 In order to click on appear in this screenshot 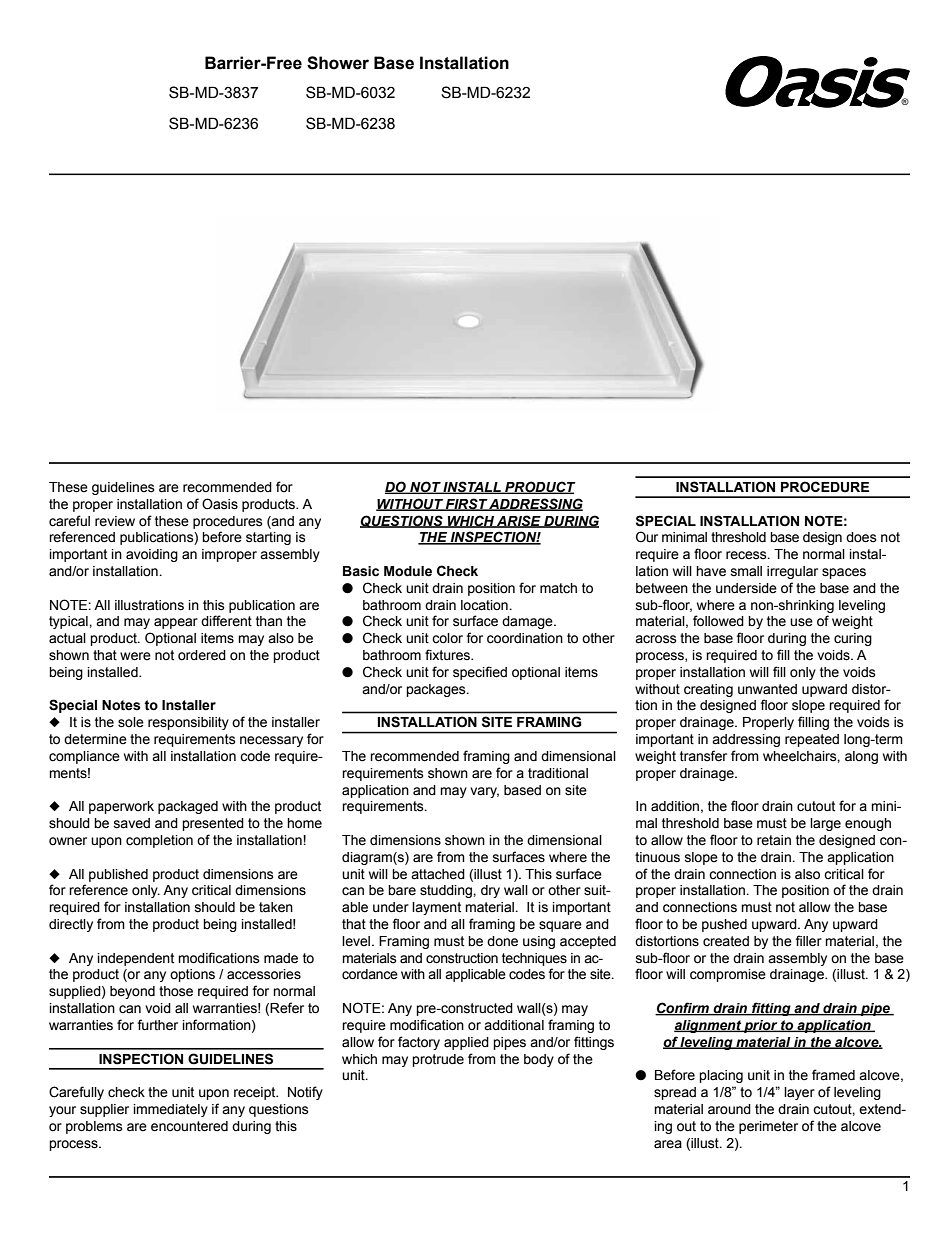, I will do `click(176, 623)`.
